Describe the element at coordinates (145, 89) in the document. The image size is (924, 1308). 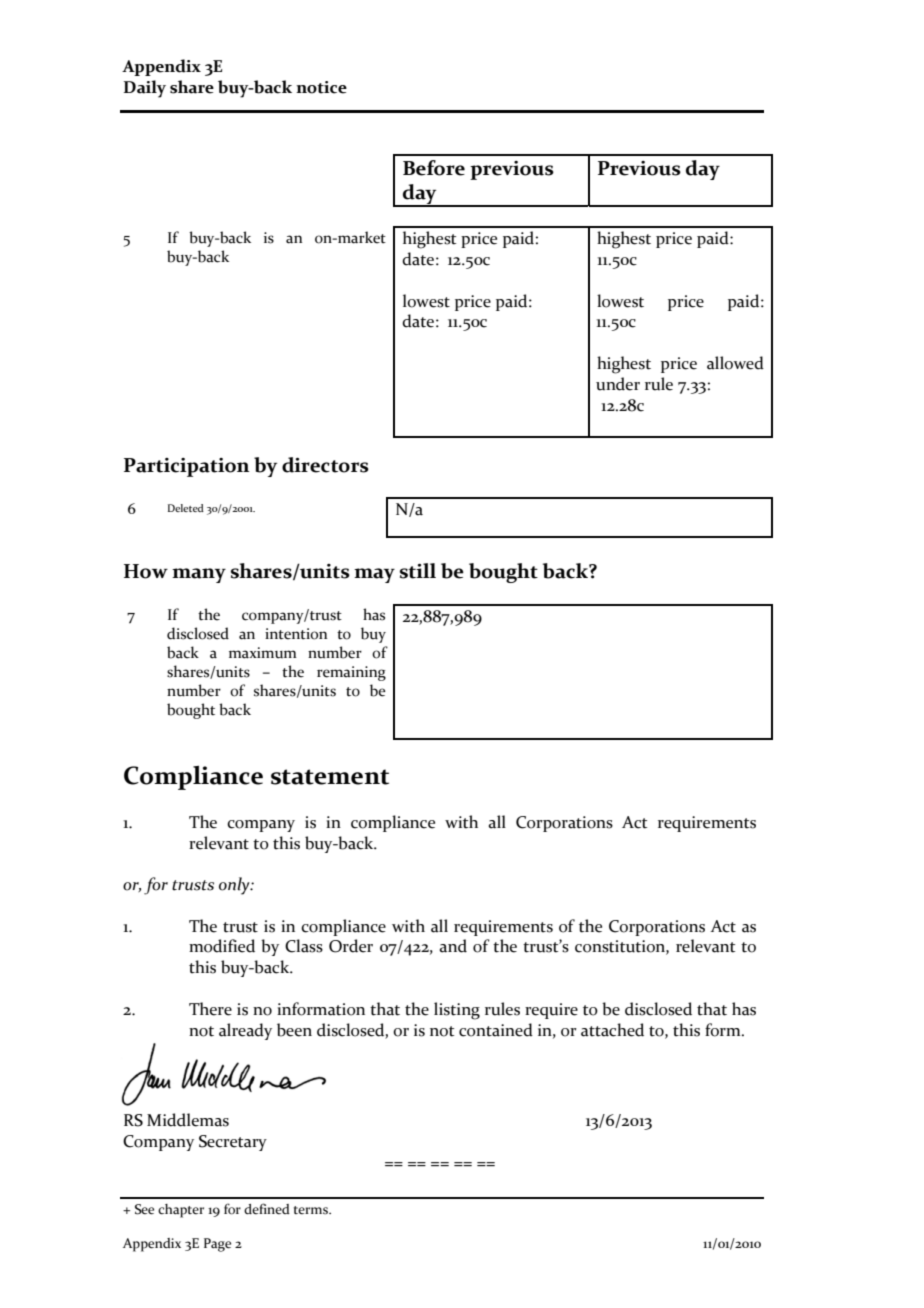
I see `Daily` at that location.
